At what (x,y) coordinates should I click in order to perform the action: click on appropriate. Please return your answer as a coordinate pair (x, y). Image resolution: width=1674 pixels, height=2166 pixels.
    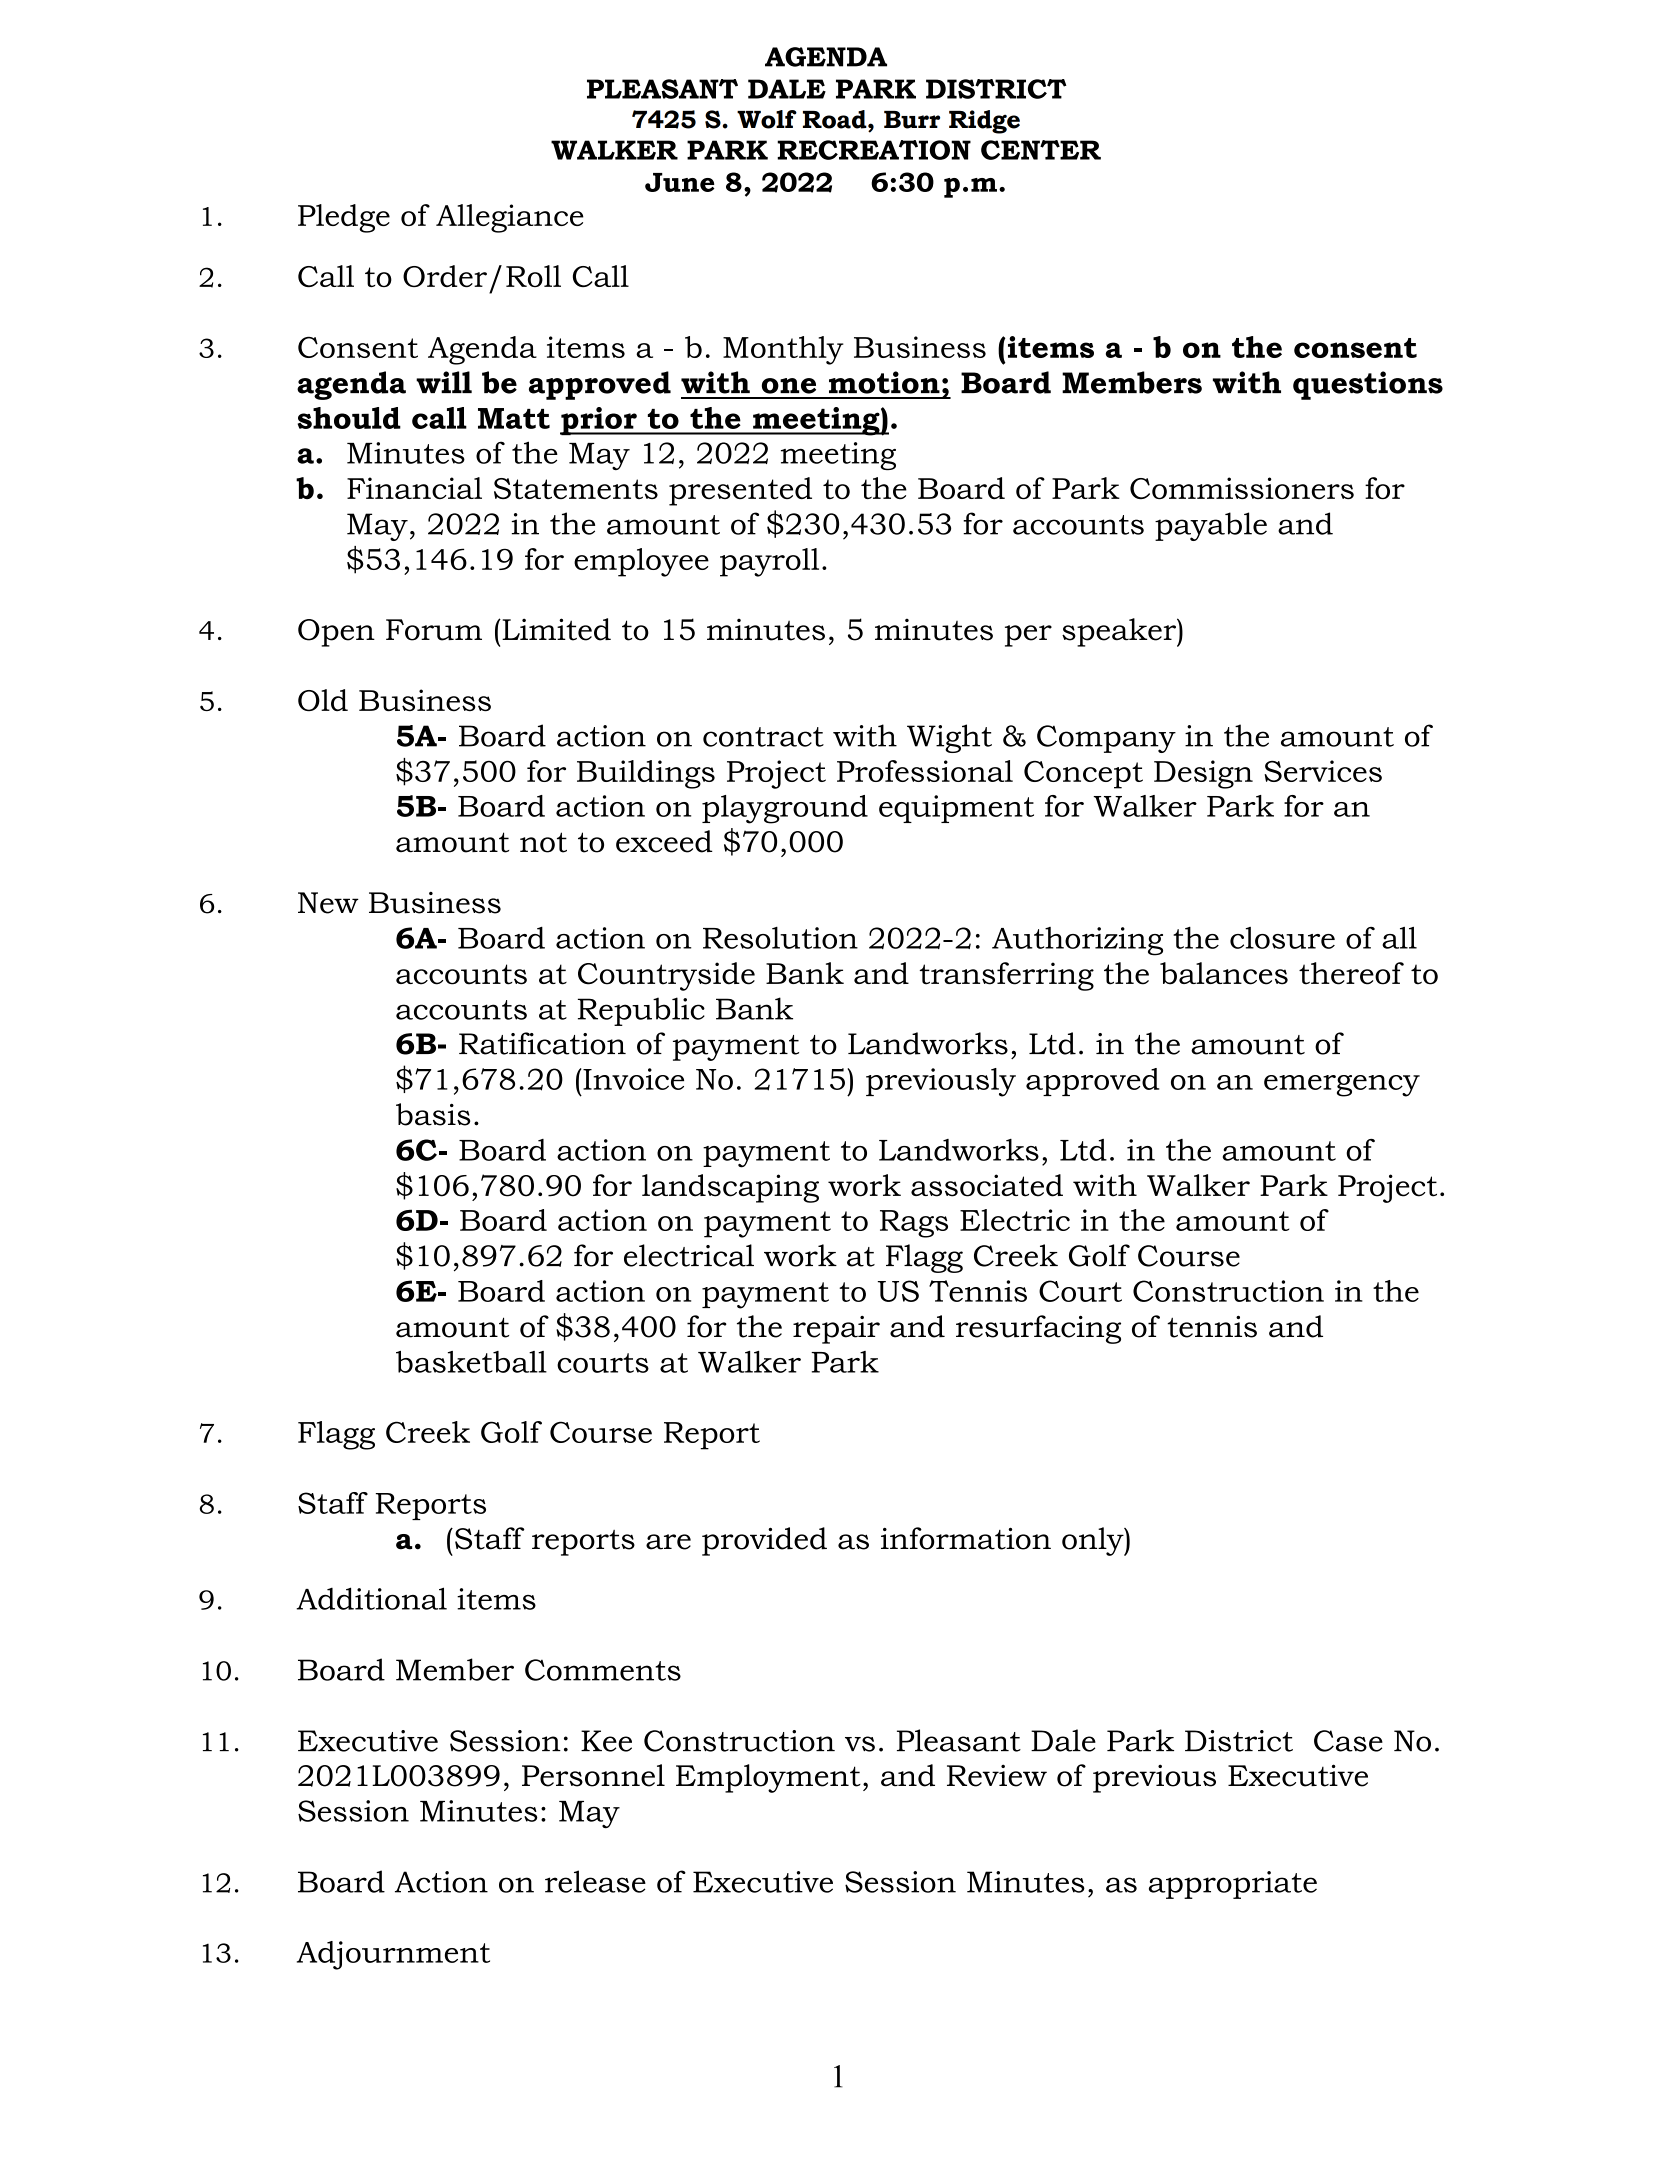
    Looking at the image, I should click on (1233, 1885).
